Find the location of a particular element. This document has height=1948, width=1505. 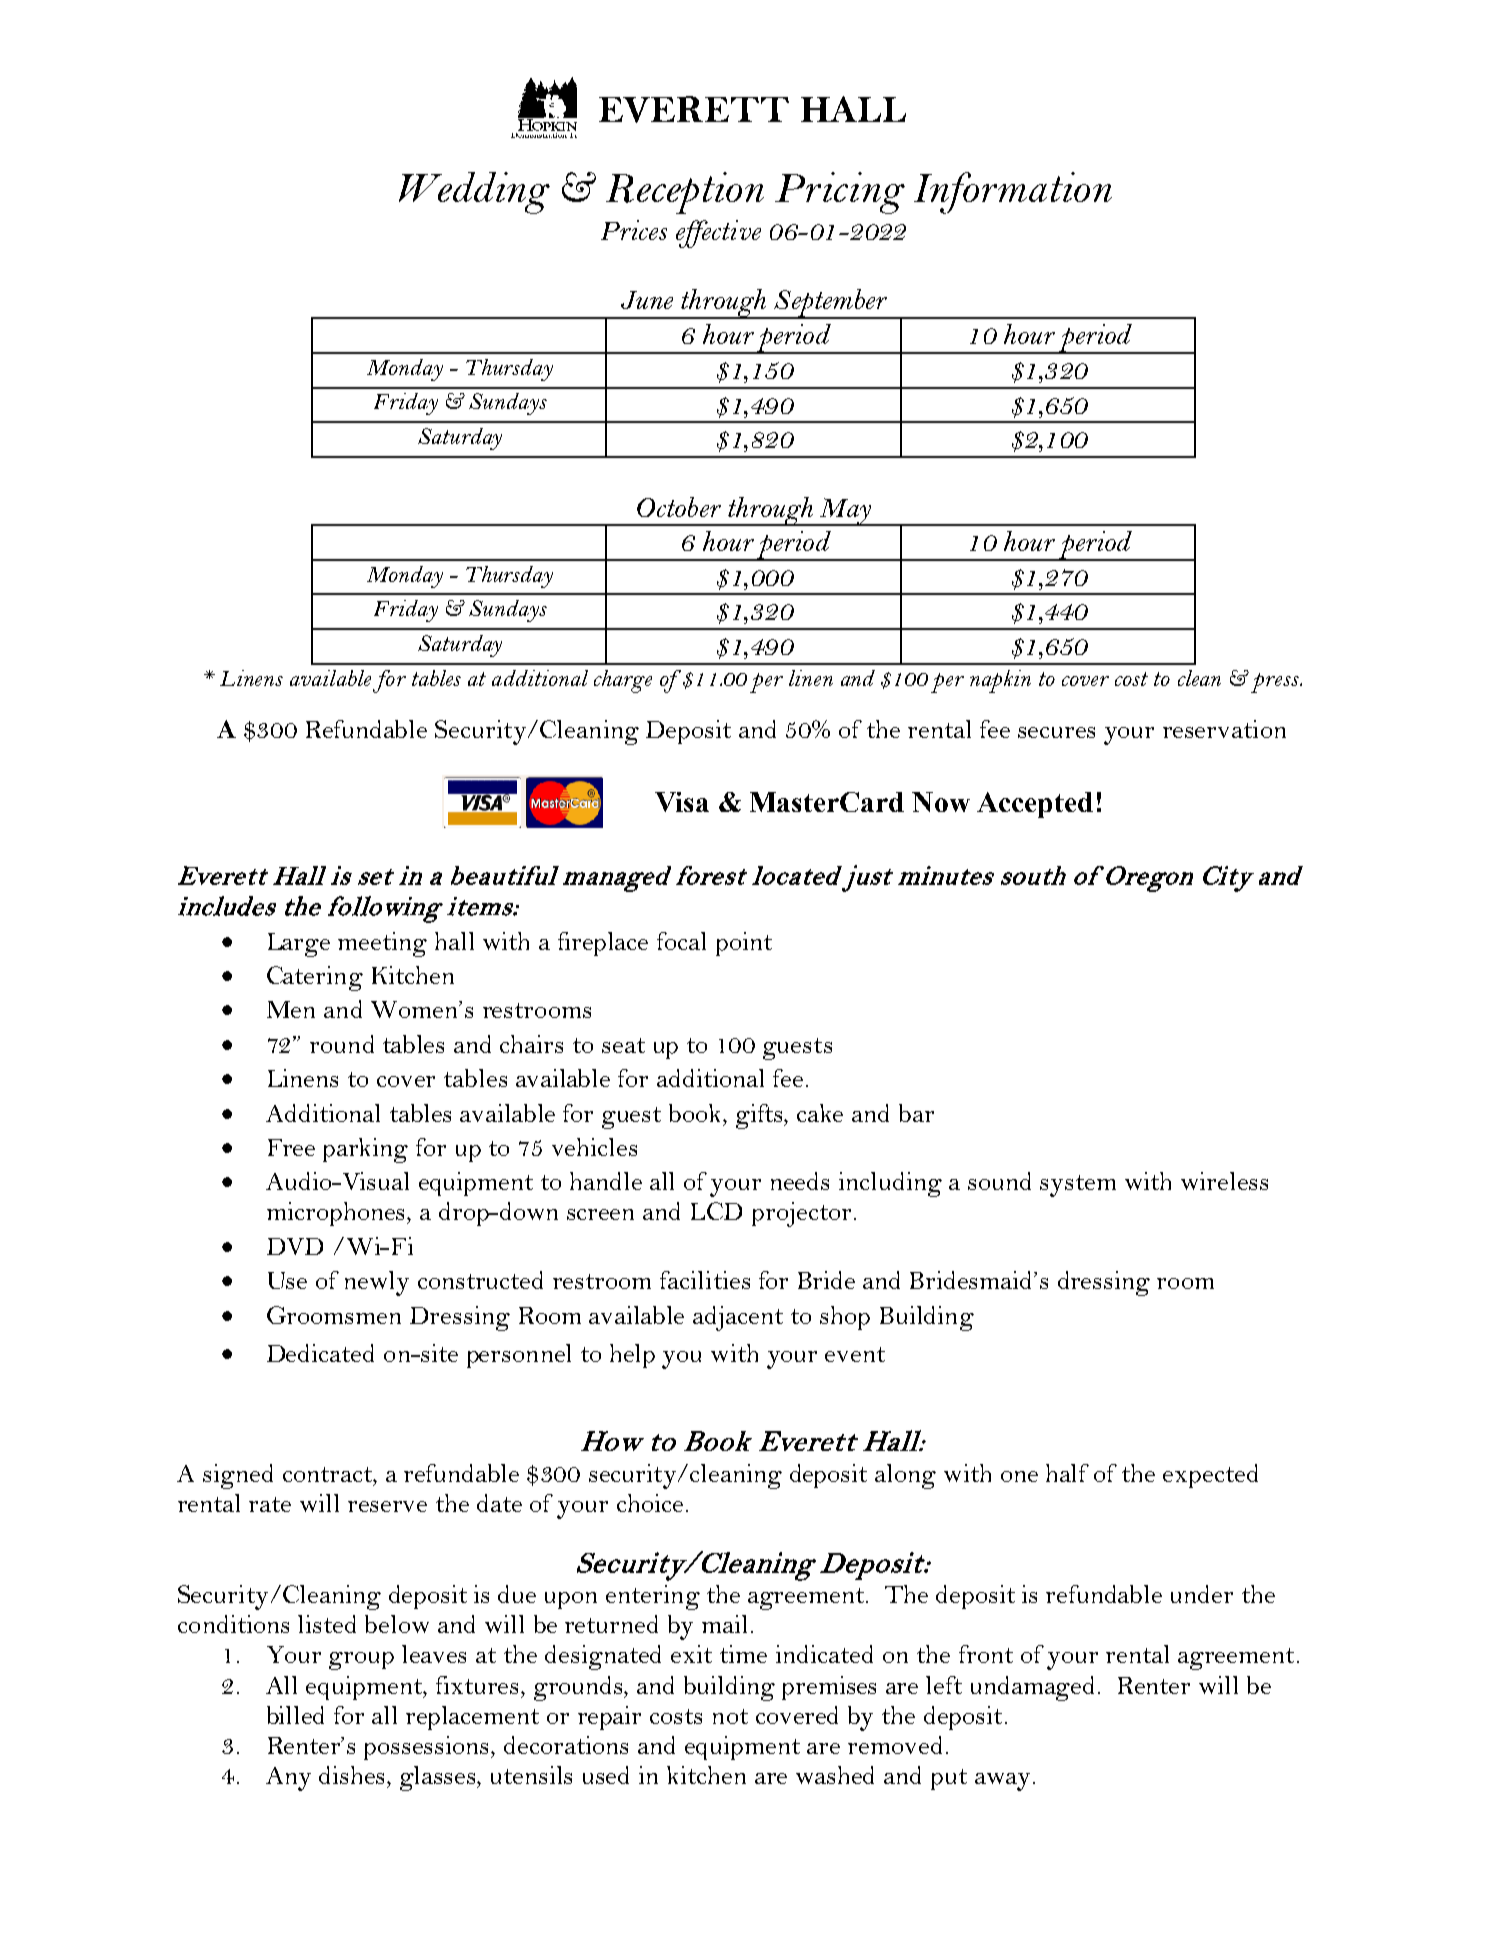

dishes is located at coordinates (353, 1775).
